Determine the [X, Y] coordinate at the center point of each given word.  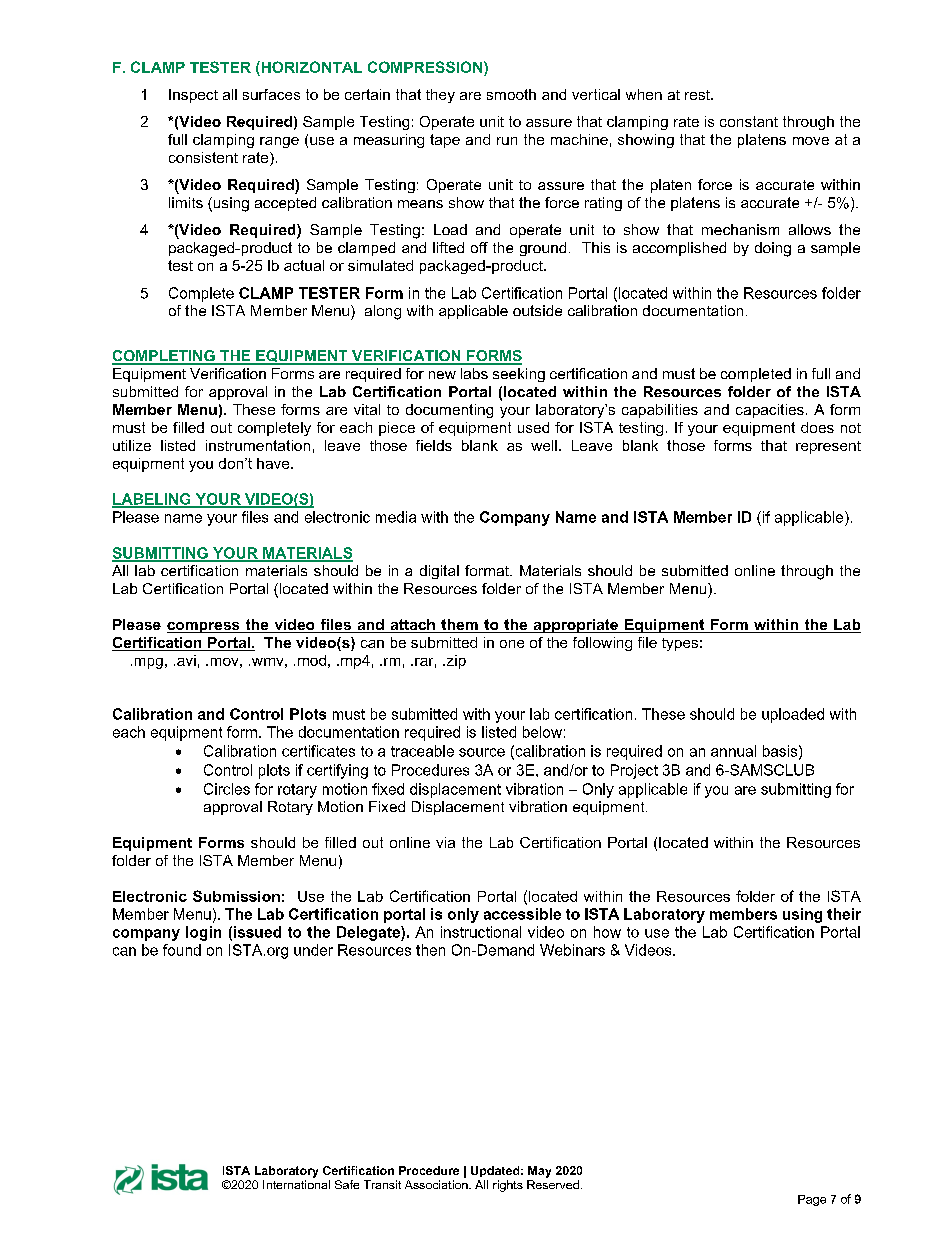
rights [508, 1186]
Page [812, 1200]
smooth [511, 94]
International [296, 1184]
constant [749, 121]
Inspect [193, 96]
